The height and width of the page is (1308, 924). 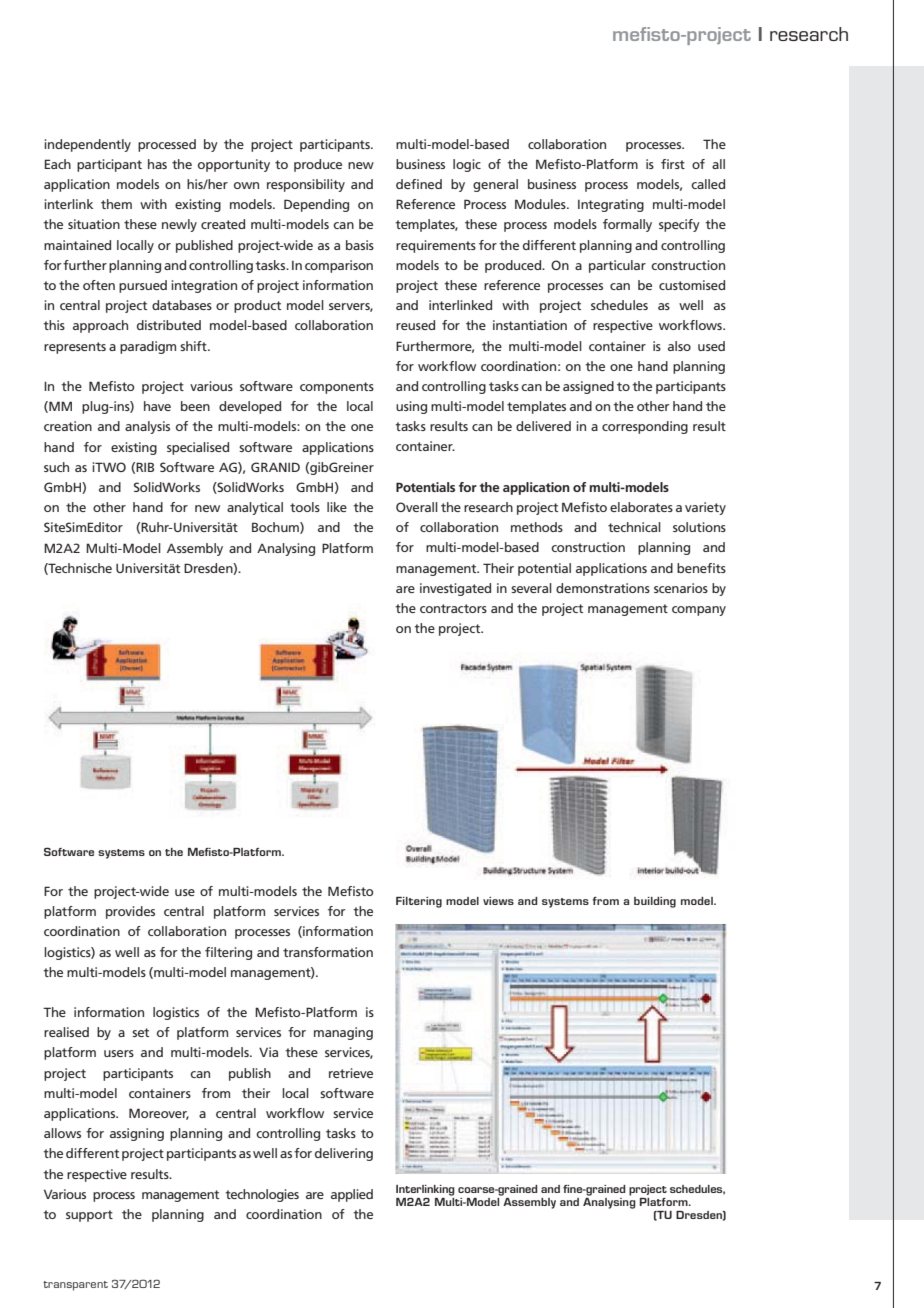 What do you see at coordinates (130, 912) in the page?
I see `provides` at bounding box center [130, 912].
